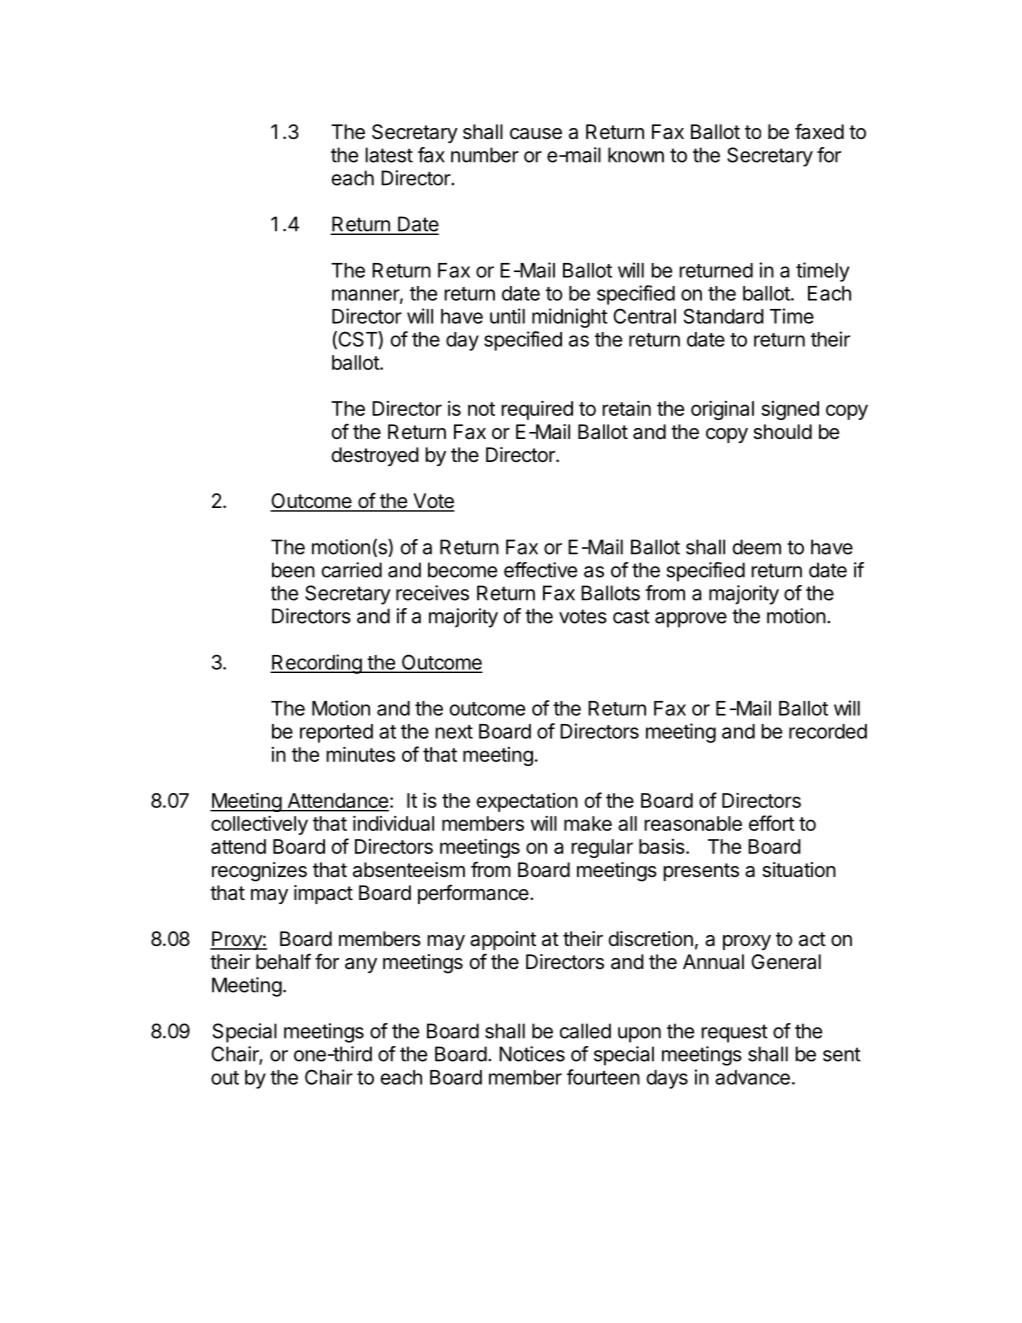 The height and width of the screenshot is (1323, 1022). Describe the element at coordinates (536, 134) in the screenshot. I see `cause` at that location.
